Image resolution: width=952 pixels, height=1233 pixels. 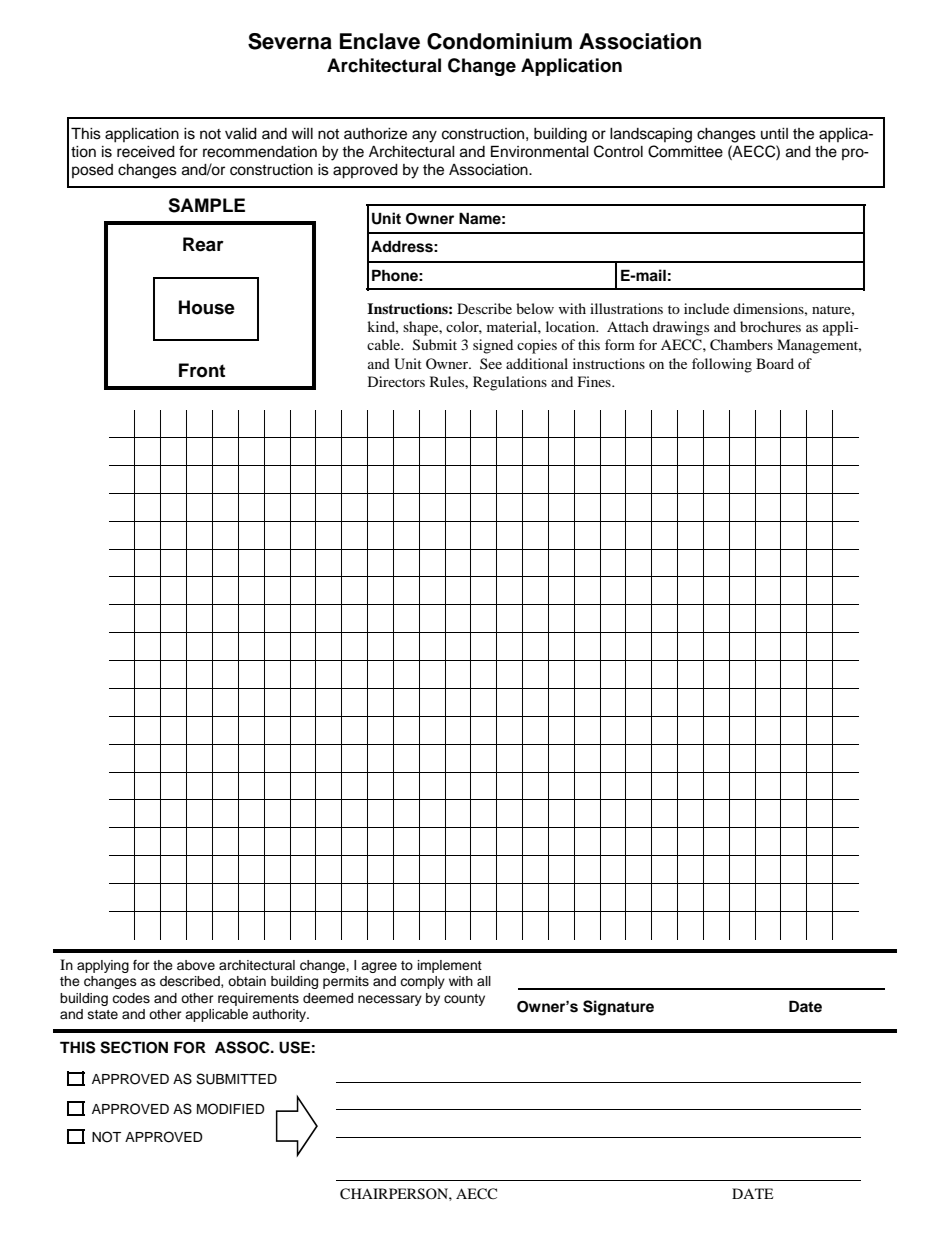 I want to click on valid, so click(x=241, y=134).
